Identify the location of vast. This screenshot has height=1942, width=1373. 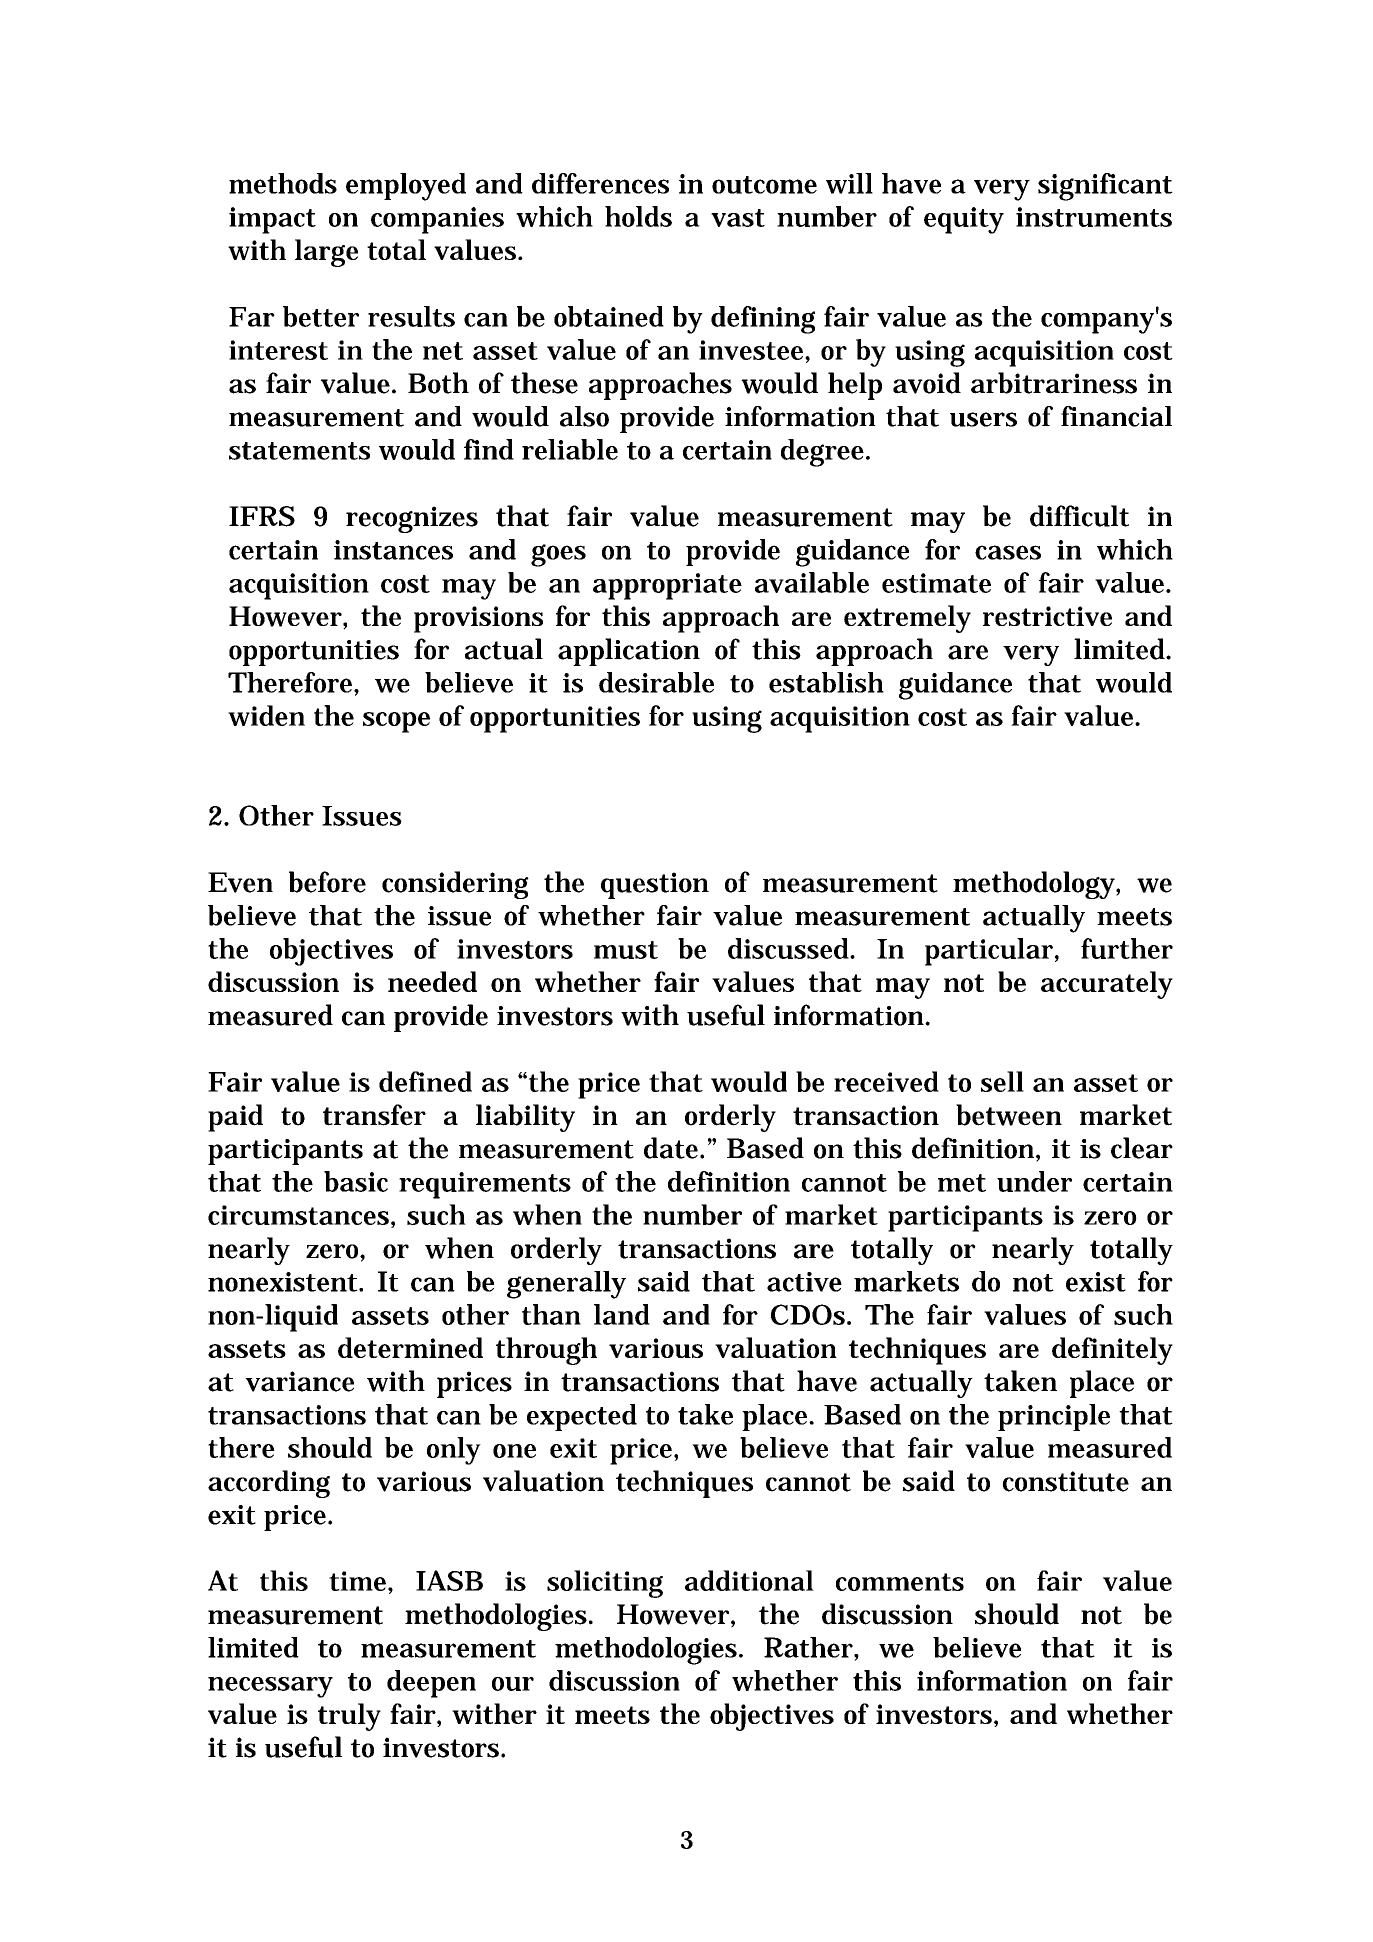
(738, 218).
